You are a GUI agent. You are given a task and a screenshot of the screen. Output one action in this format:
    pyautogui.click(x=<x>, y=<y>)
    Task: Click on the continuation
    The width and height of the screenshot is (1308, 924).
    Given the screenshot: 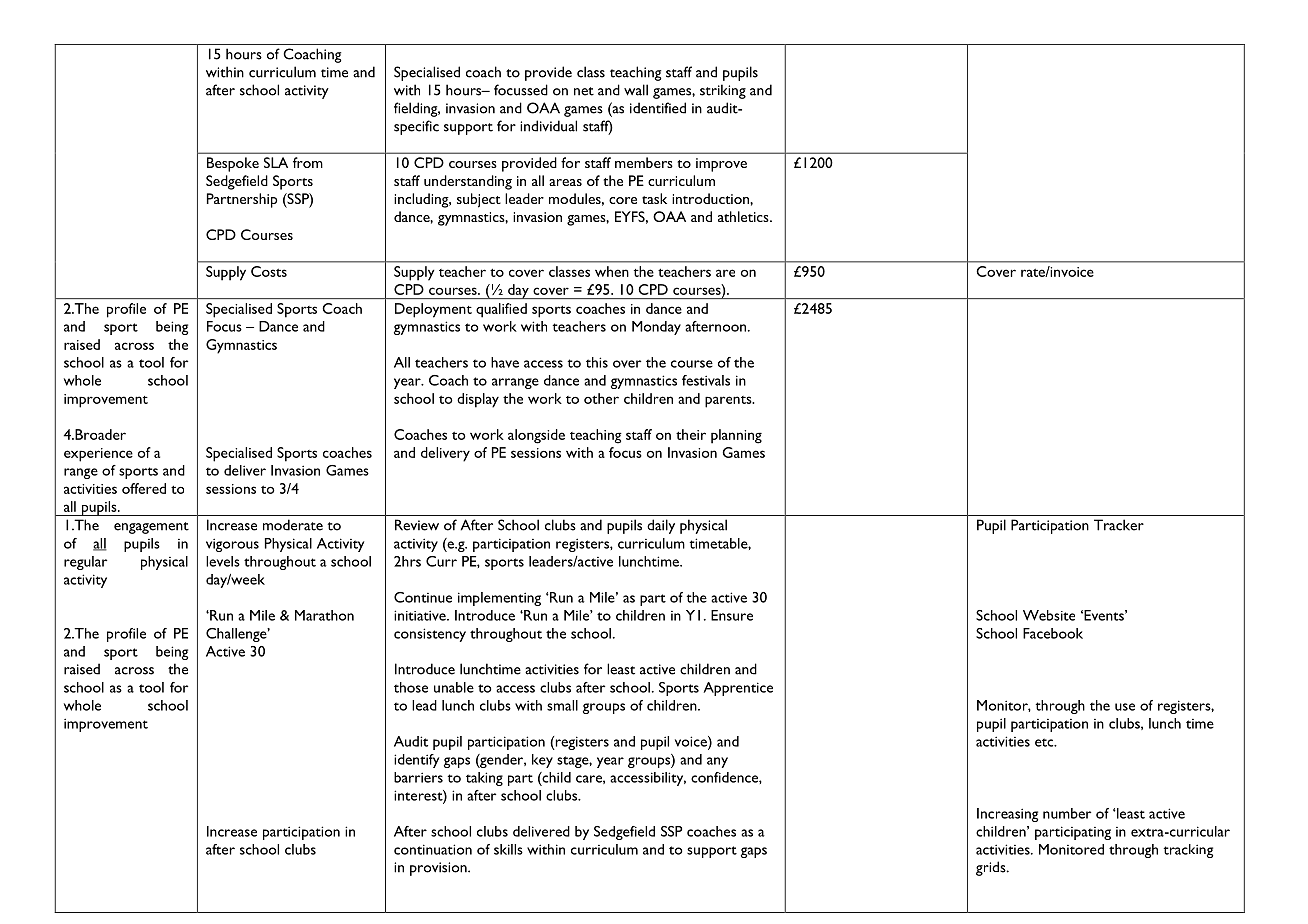 What is the action you would take?
    pyautogui.click(x=433, y=849)
